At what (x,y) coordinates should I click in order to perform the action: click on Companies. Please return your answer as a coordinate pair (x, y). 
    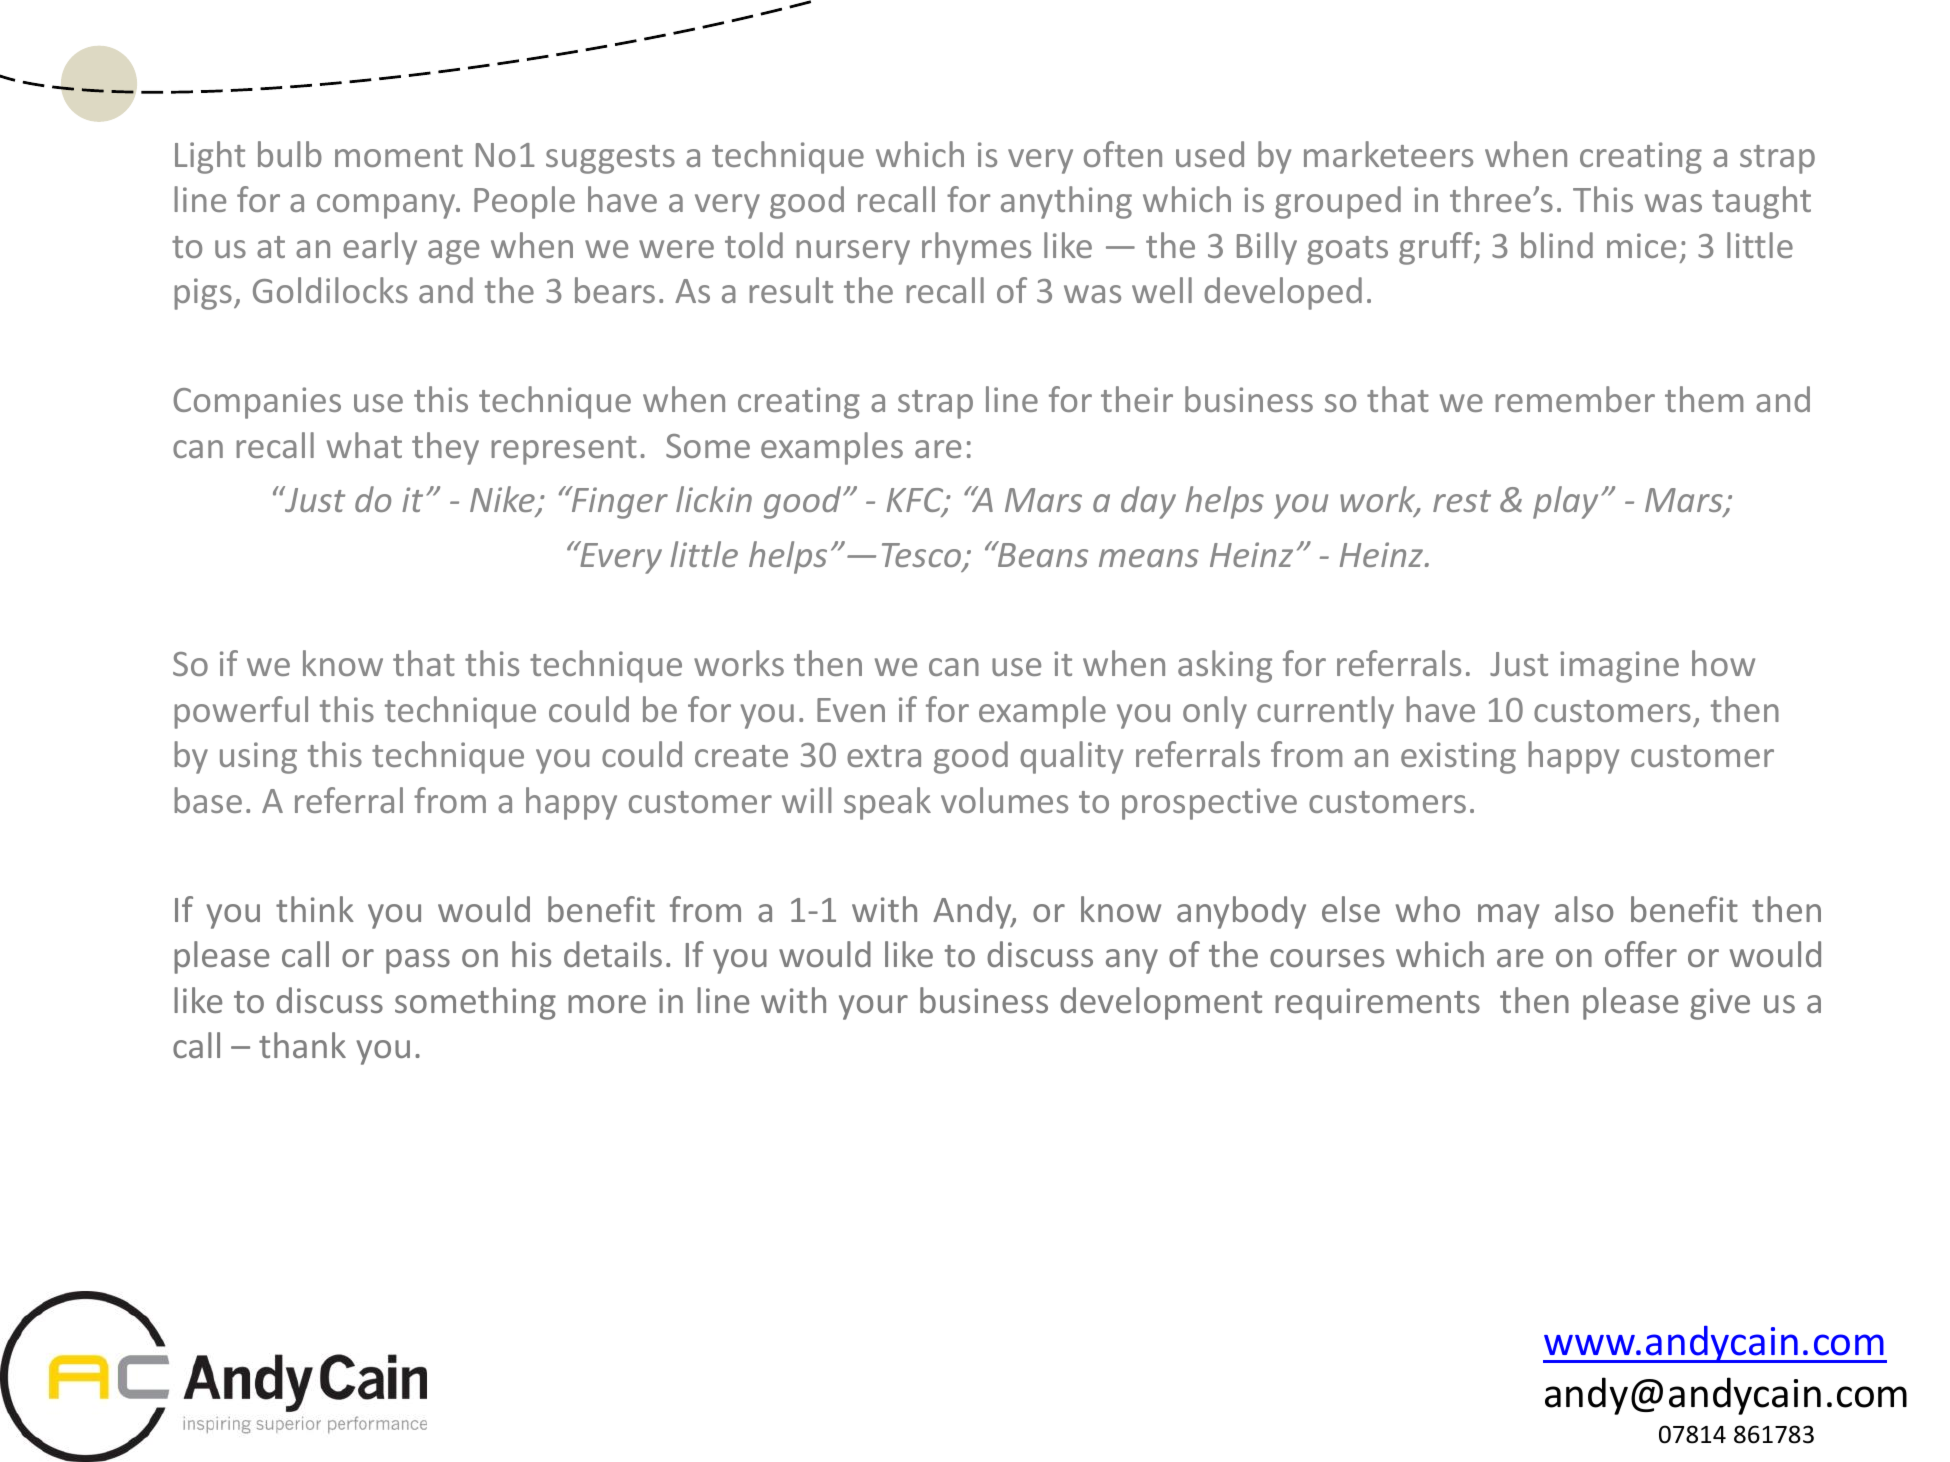
    Looking at the image, I should click on (257, 403).
